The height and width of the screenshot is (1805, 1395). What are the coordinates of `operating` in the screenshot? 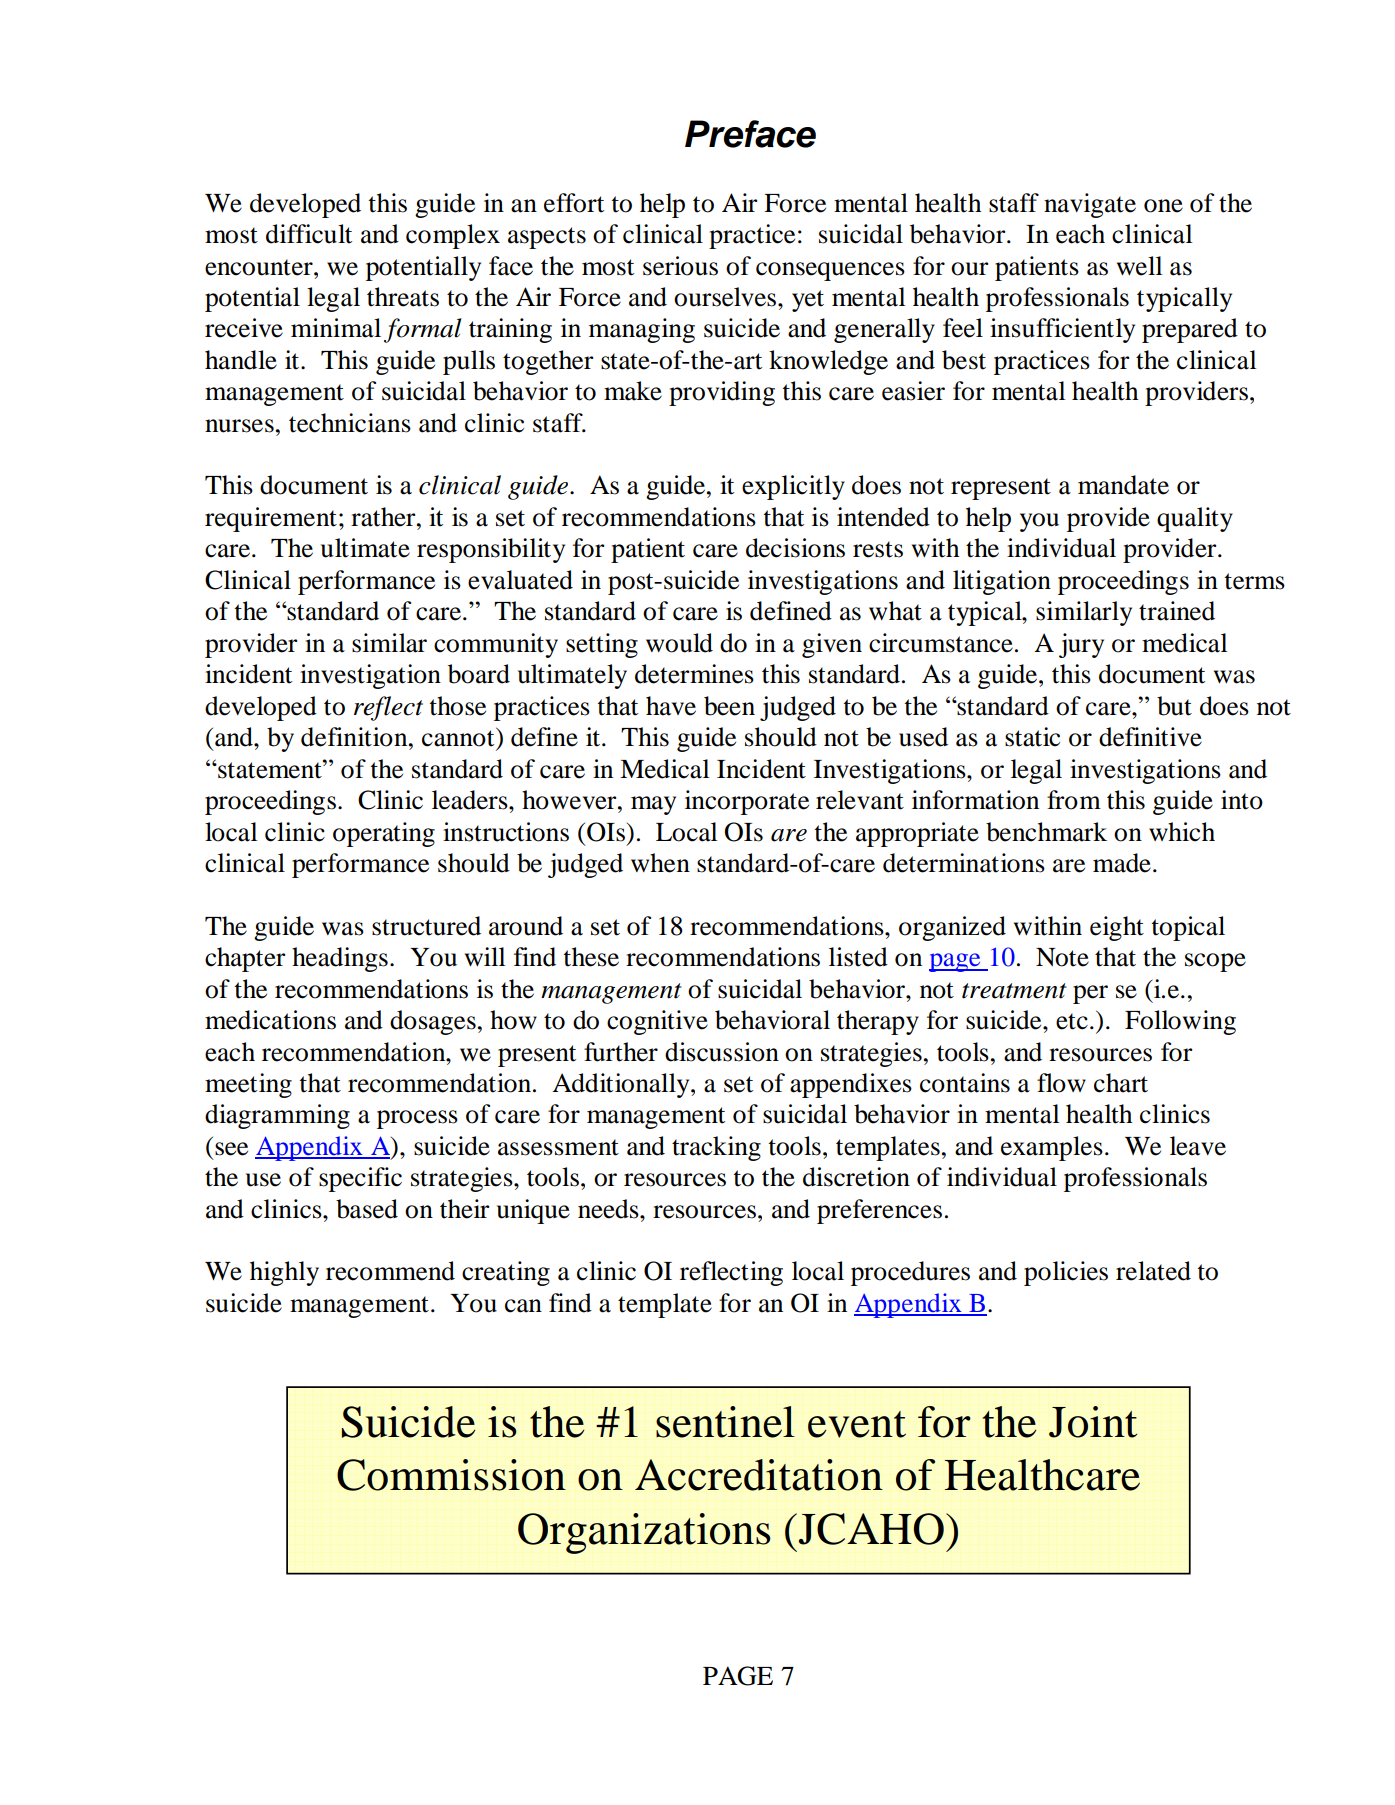 It's located at (384, 834).
